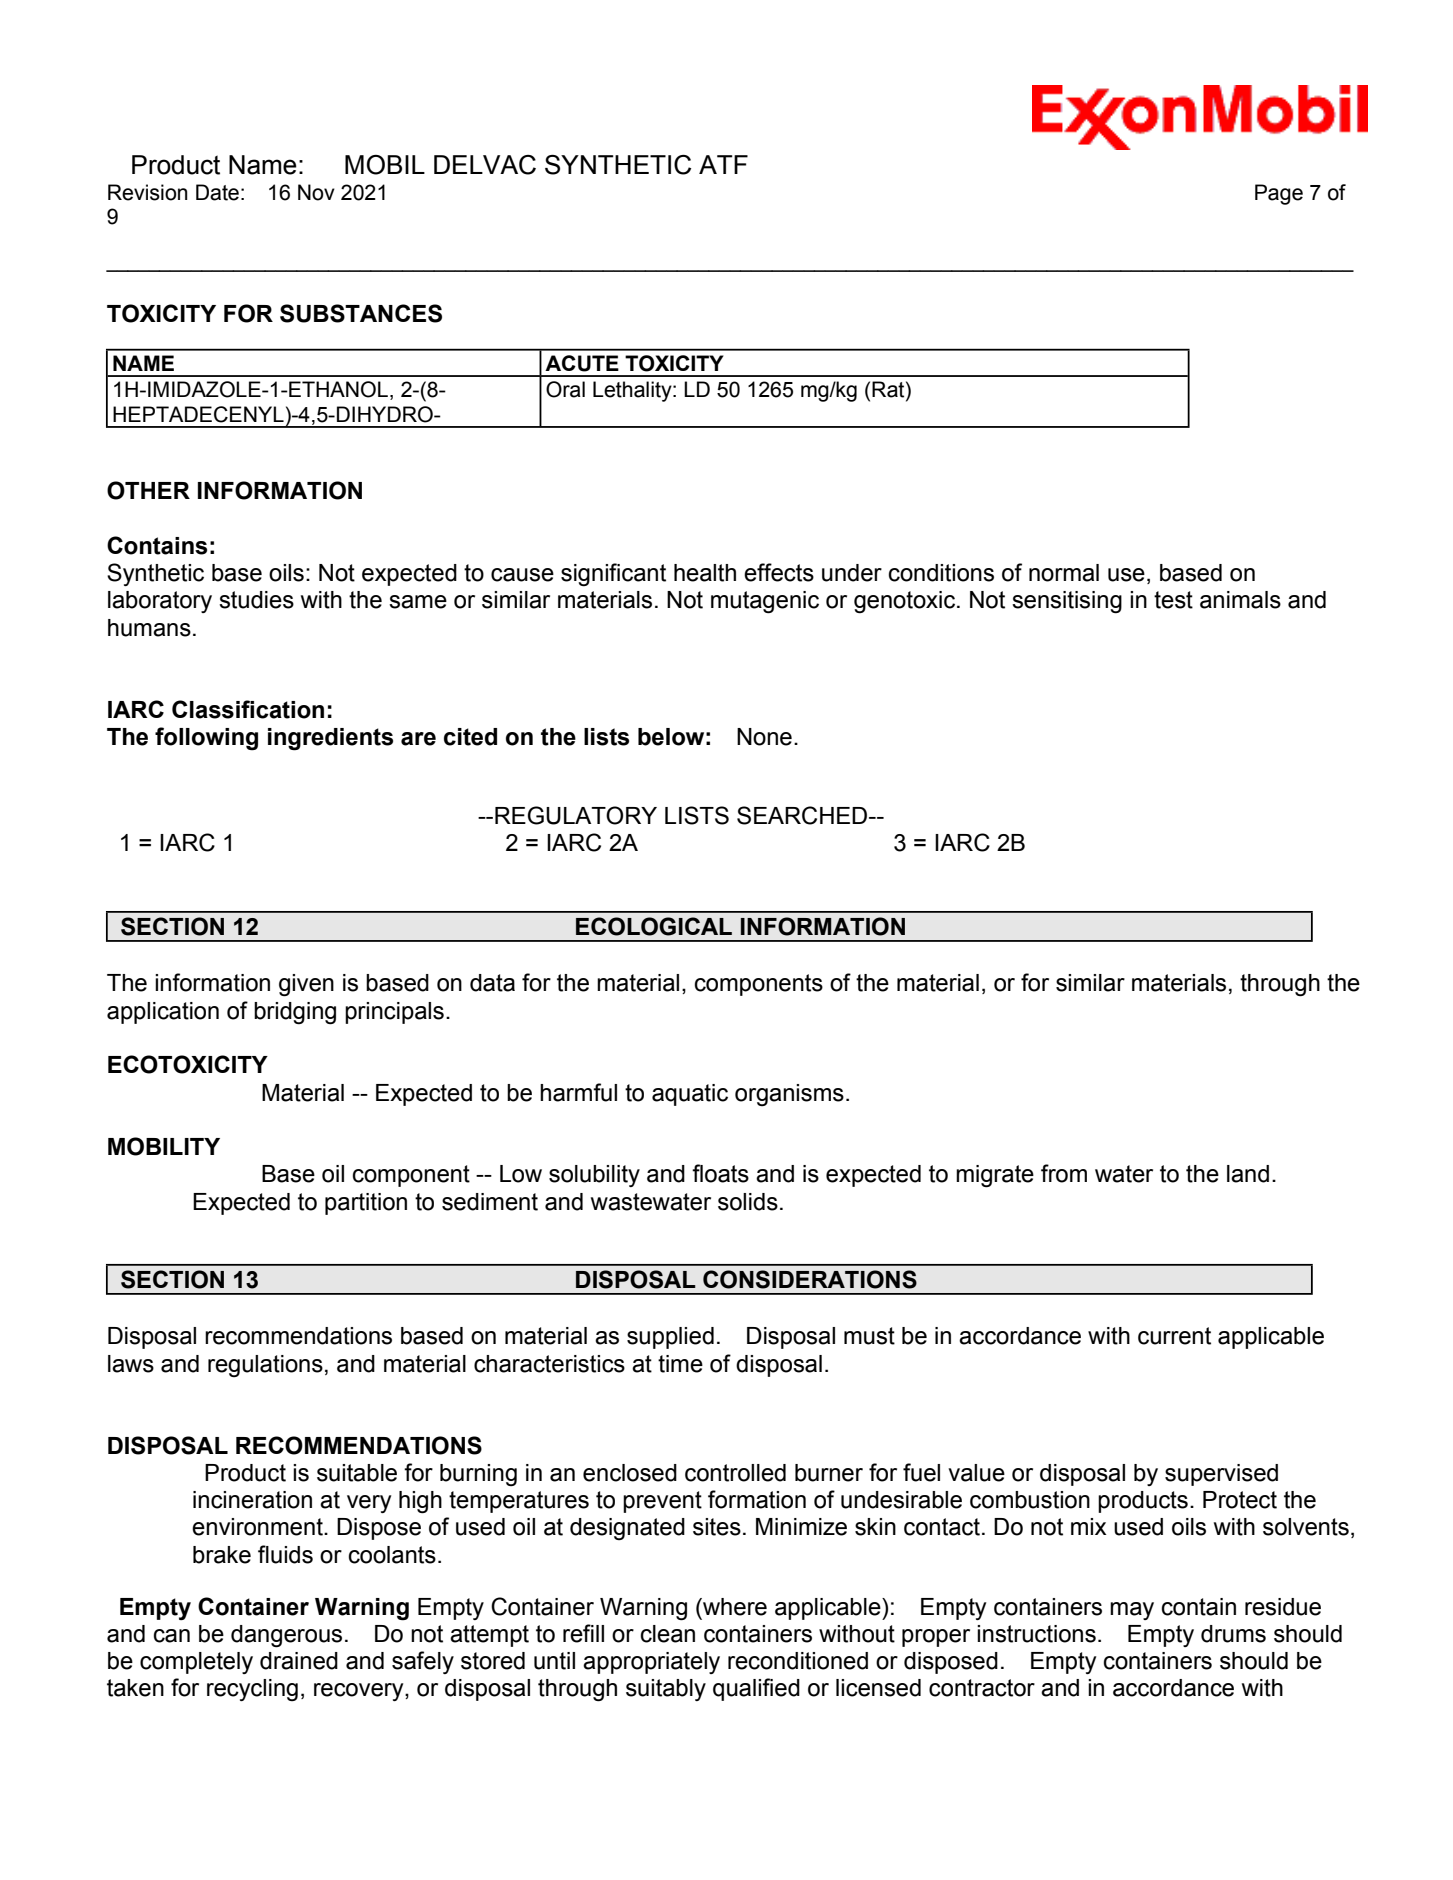 The image size is (1453, 1880). I want to click on land, so click(1248, 1174).
